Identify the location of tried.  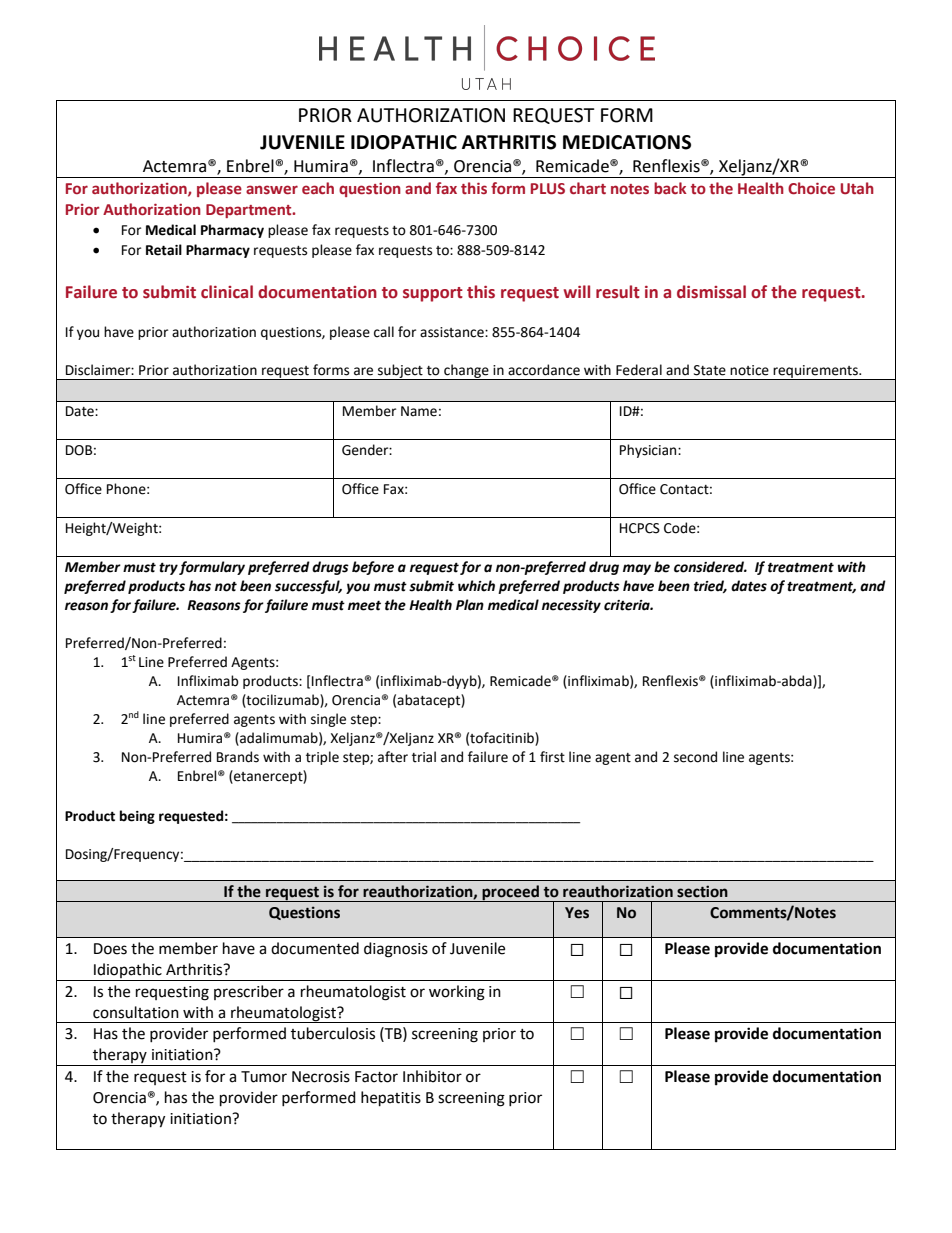
(710, 586).
